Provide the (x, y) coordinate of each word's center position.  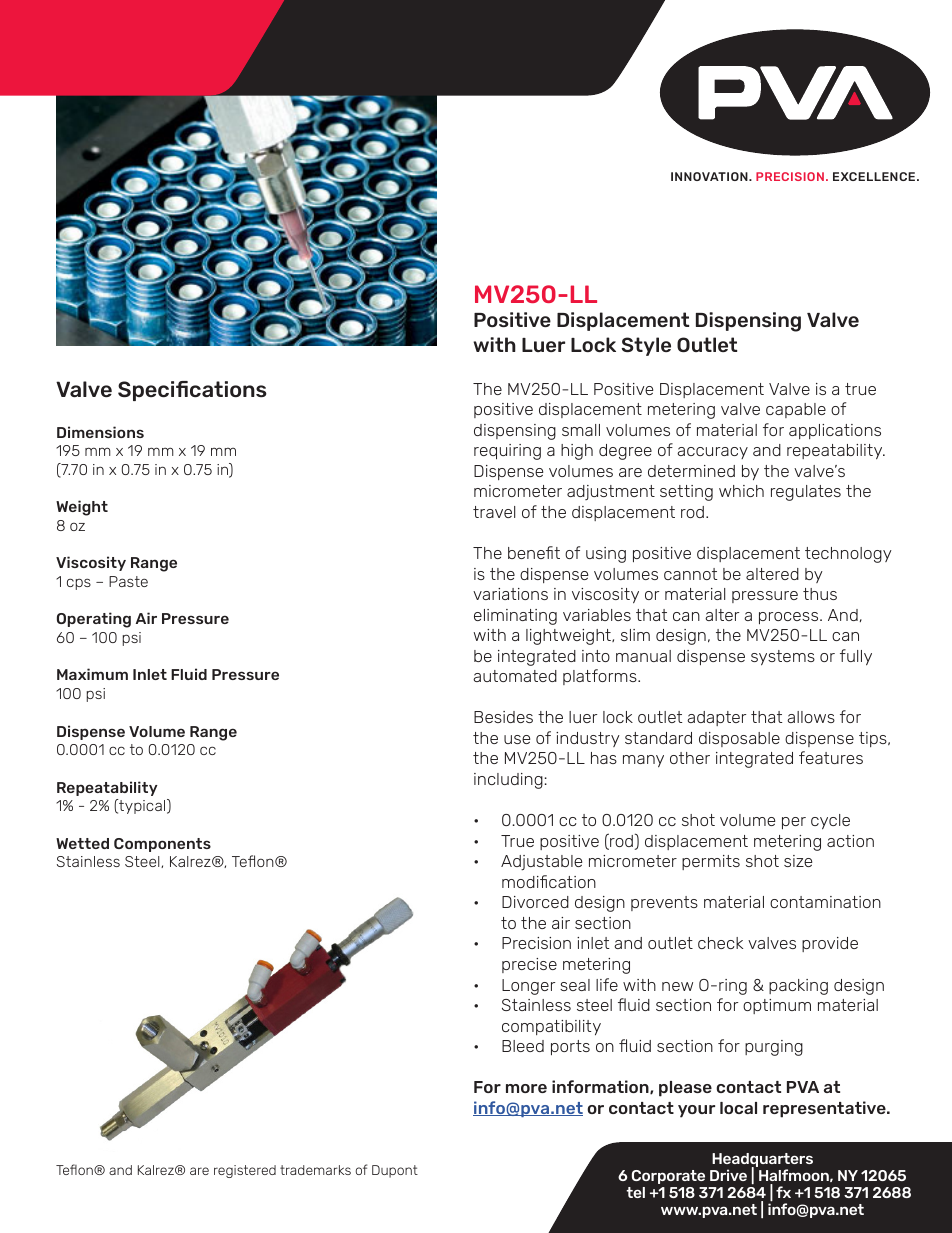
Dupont (395, 1171)
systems (783, 658)
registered (245, 1171)
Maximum (92, 674)
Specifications (192, 391)
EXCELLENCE (875, 176)
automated (515, 676)
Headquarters (762, 1161)
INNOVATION (710, 176)
